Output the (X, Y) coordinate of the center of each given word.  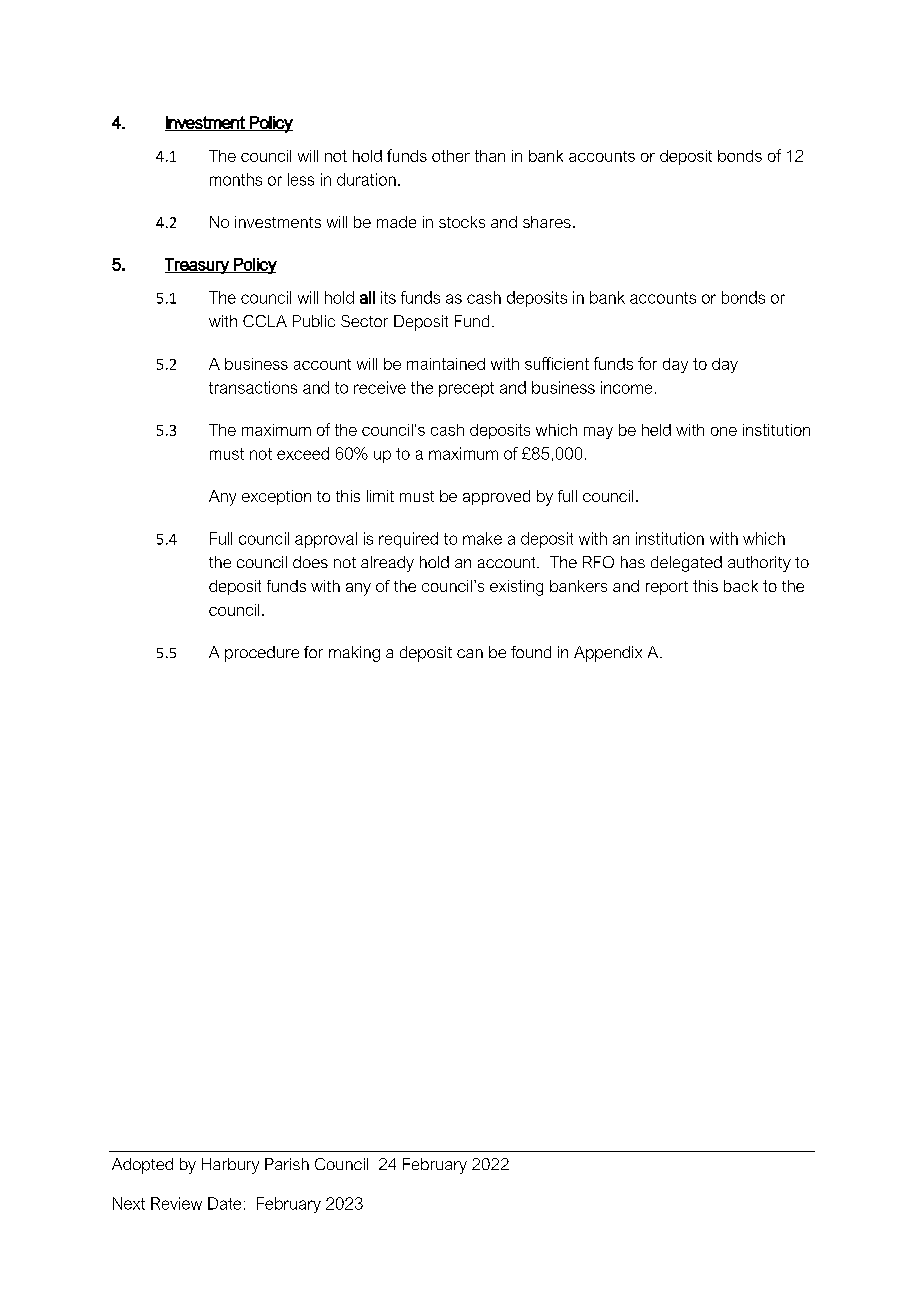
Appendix (608, 654)
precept (466, 389)
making (354, 654)
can (470, 653)
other (451, 156)
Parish (287, 1164)
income (626, 387)
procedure (262, 654)
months (236, 179)
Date (224, 1203)
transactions (253, 387)
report (667, 588)
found (531, 652)
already (387, 564)
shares (547, 222)
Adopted (142, 1166)
